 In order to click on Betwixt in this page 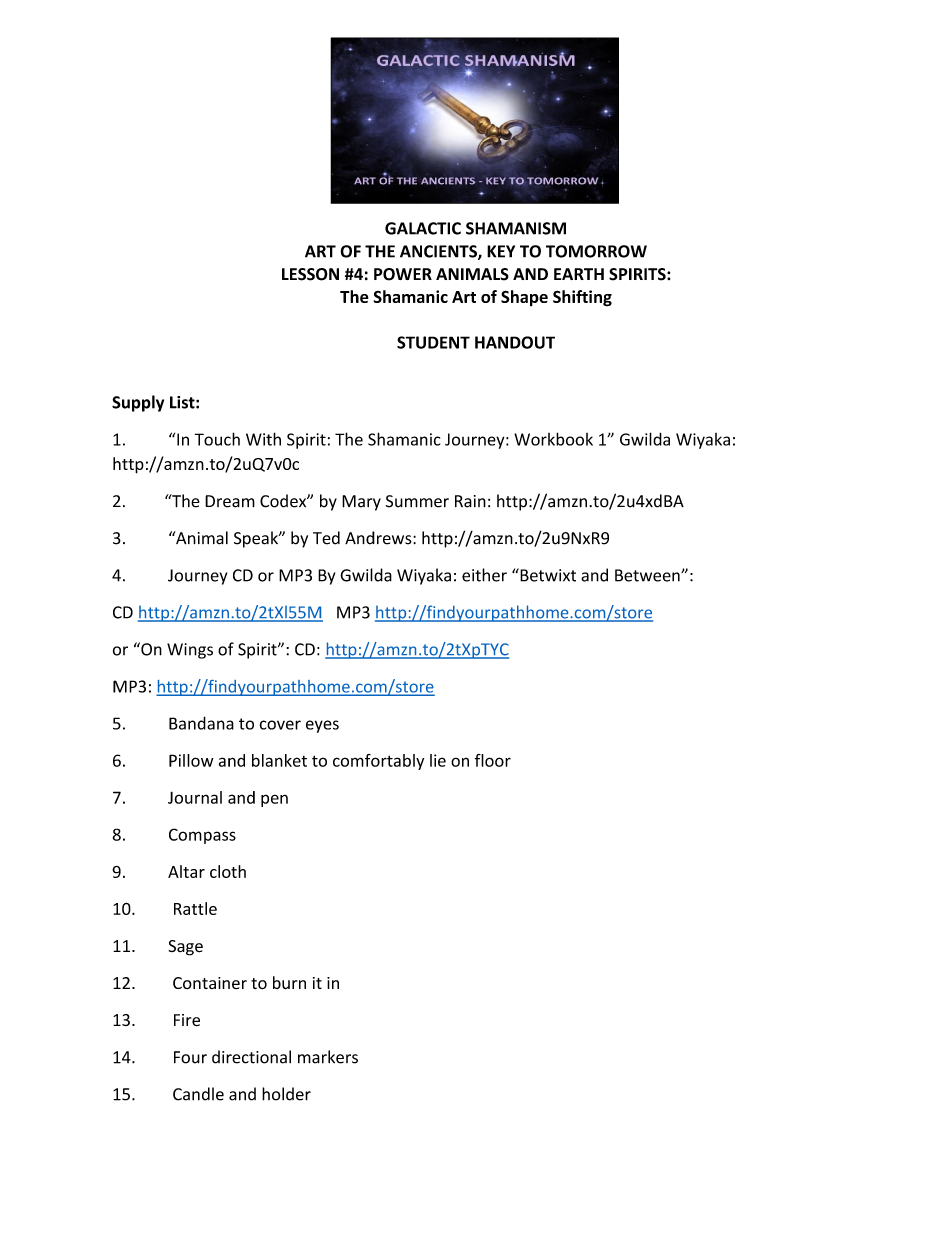, I will do `click(547, 575)`.
